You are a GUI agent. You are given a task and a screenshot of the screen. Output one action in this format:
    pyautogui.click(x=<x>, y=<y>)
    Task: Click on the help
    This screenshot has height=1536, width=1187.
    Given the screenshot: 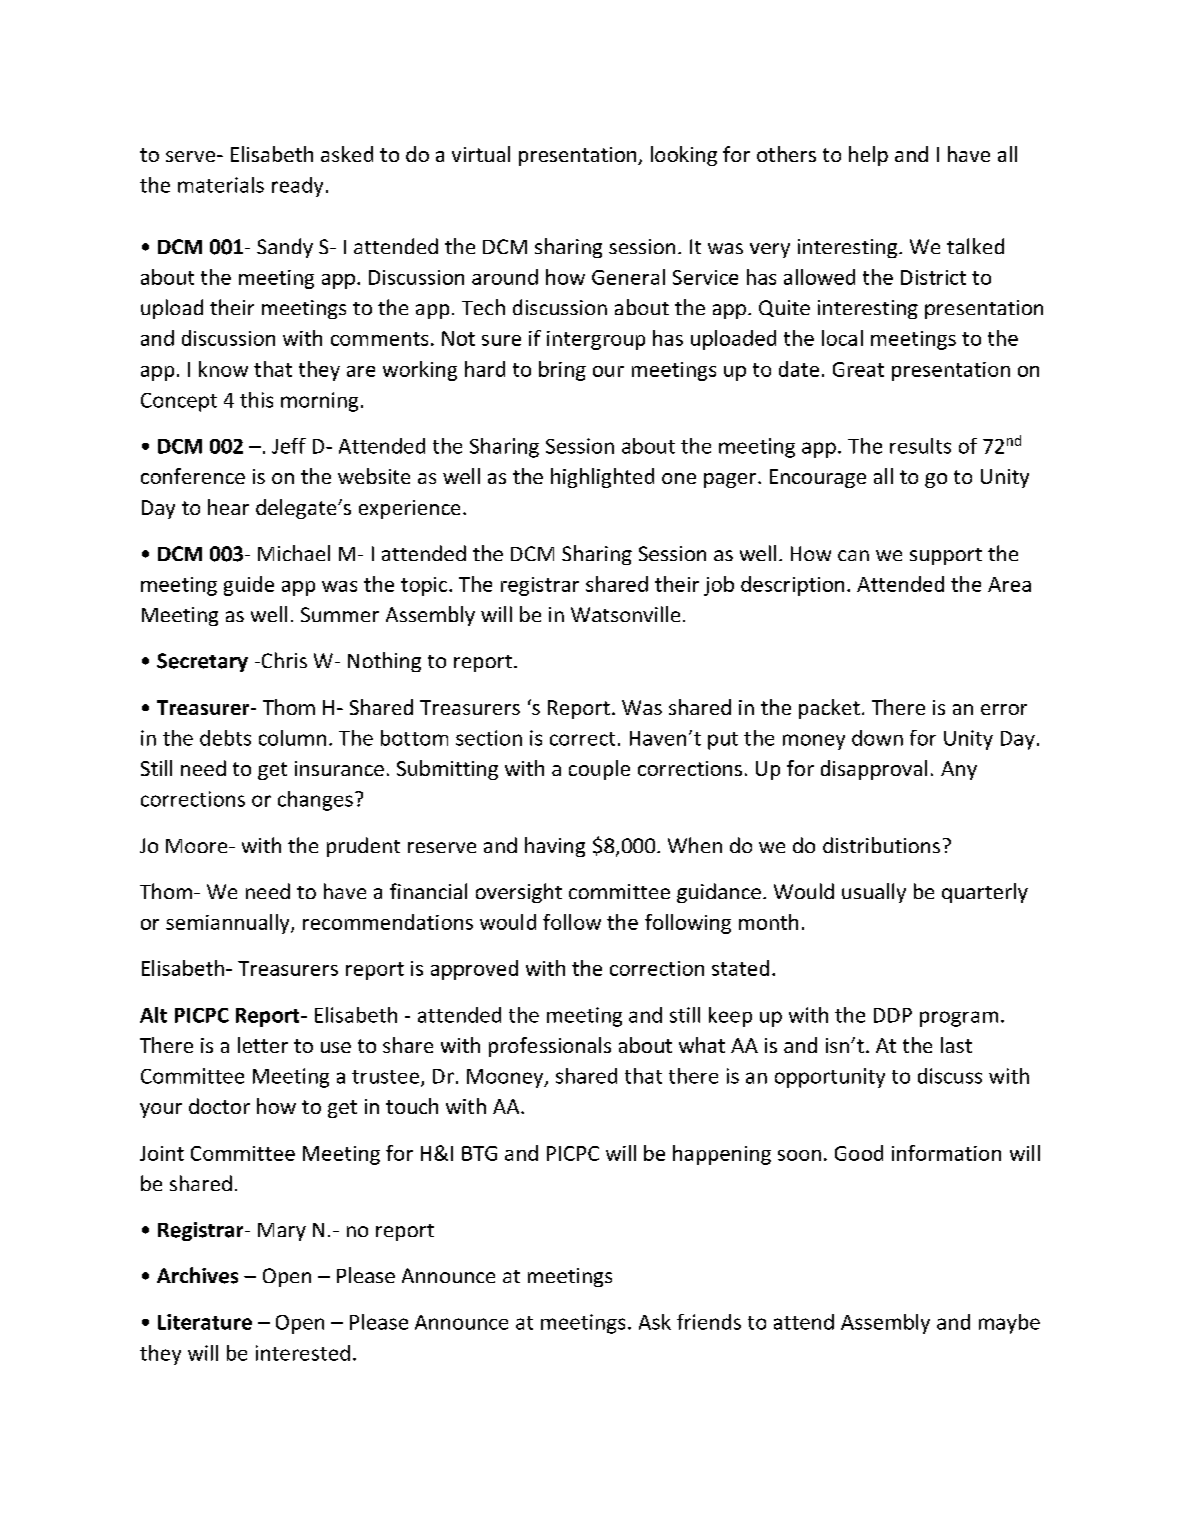 What is the action you would take?
    pyautogui.click(x=868, y=156)
